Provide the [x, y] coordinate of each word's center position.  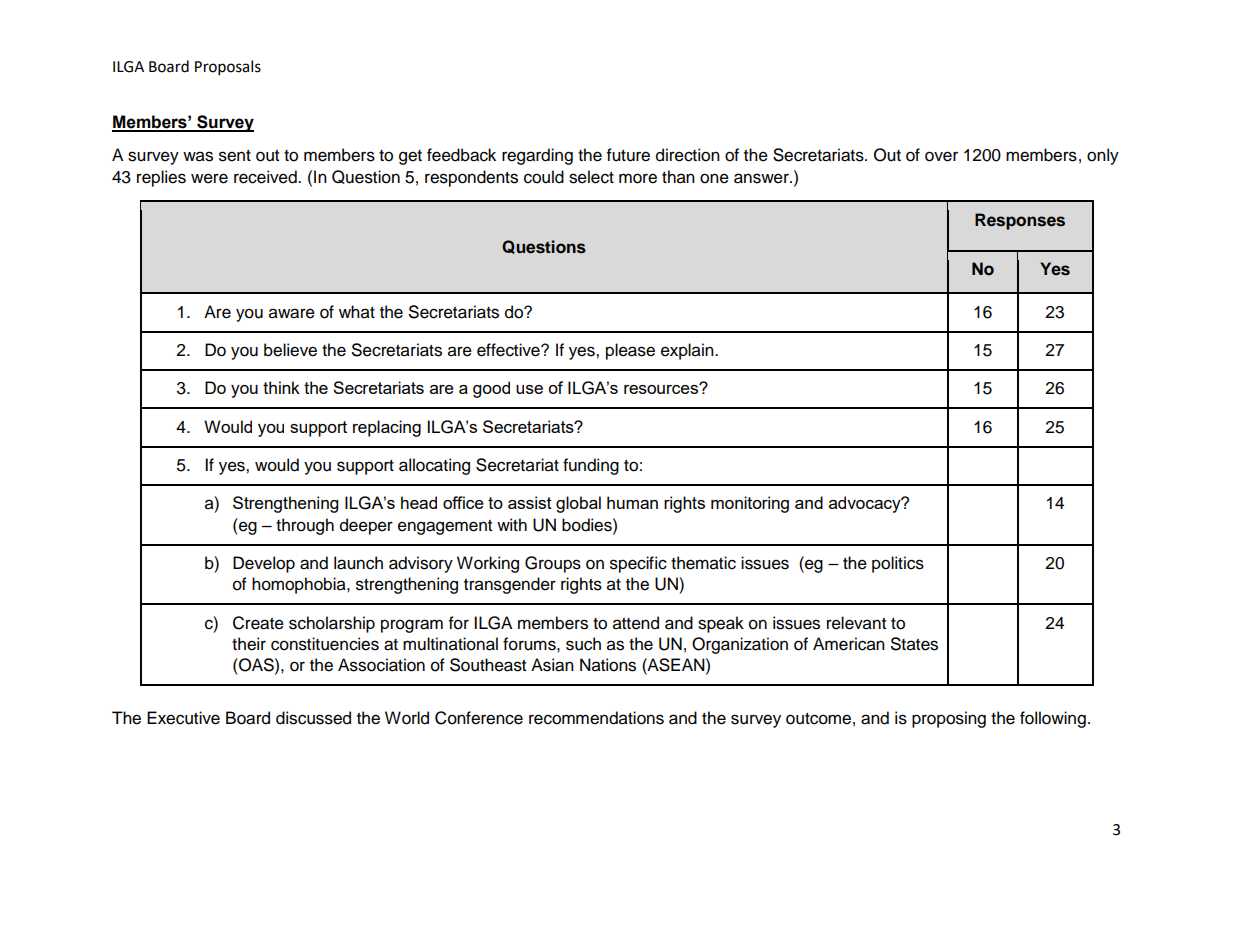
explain [688, 351]
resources [662, 388]
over [941, 156]
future [628, 155]
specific [638, 564]
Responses [1020, 221]
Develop [264, 564]
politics [898, 564]
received [266, 177]
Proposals [228, 68]
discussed [313, 718]
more [638, 178]
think [281, 387]
